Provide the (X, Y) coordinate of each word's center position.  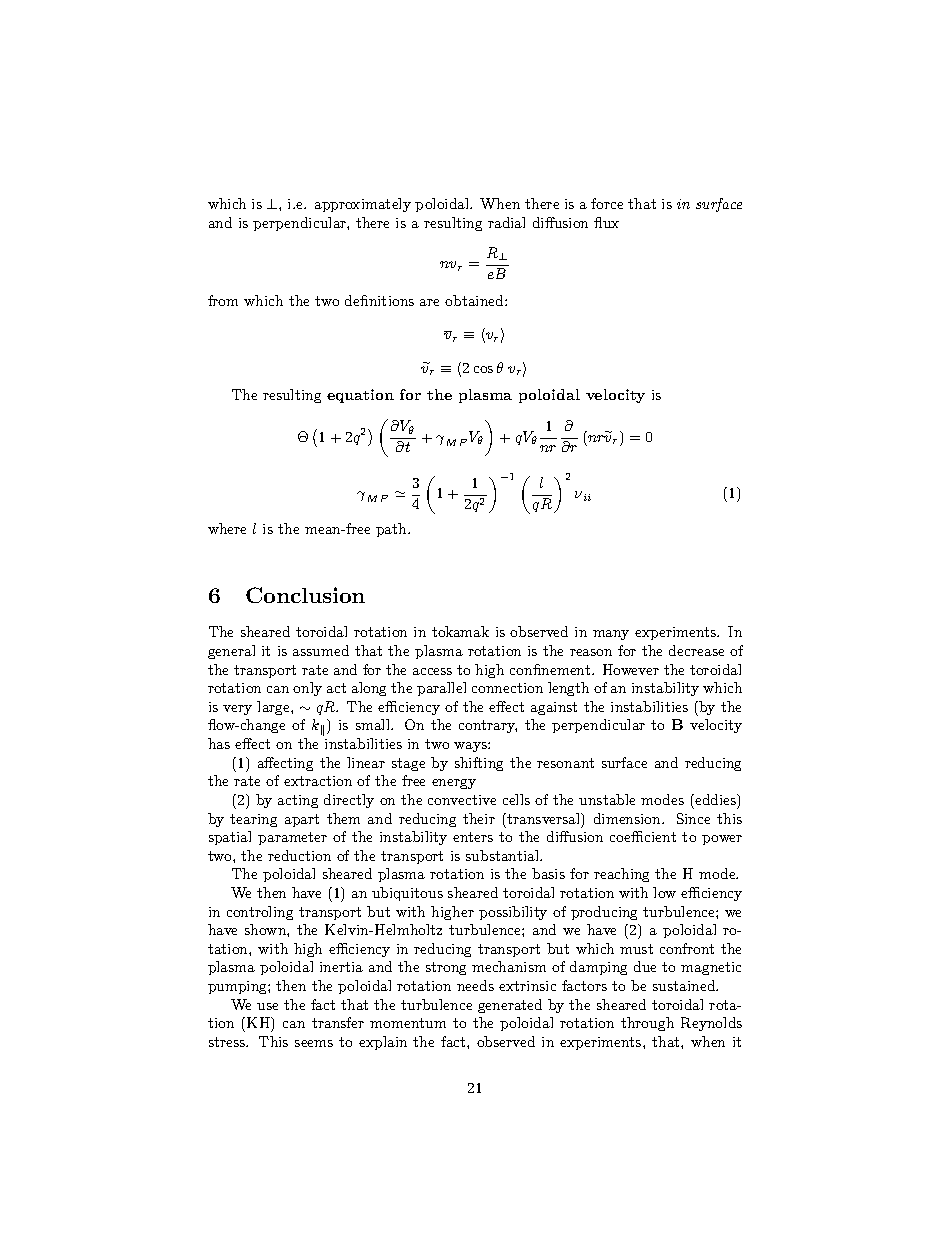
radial (506, 222)
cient (659, 837)
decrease (696, 650)
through (647, 1024)
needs (475, 985)
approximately (363, 205)
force (607, 203)
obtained (475, 300)
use (267, 1006)
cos (483, 369)
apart (302, 820)
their (479, 818)
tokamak (460, 631)
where (227, 528)
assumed (321, 650)
